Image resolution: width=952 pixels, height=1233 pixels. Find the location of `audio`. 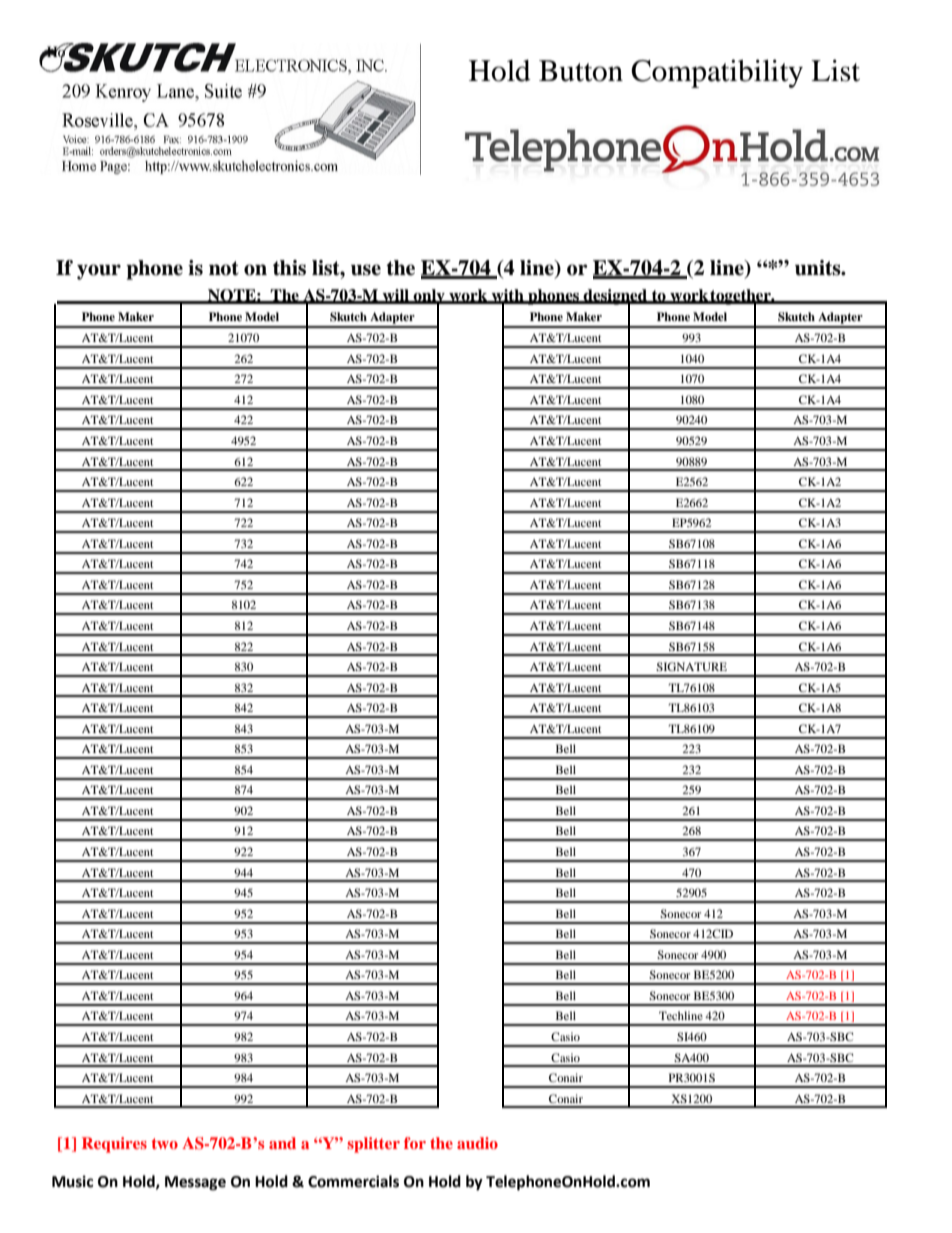

audio is located at coordinates (477, 1143).
